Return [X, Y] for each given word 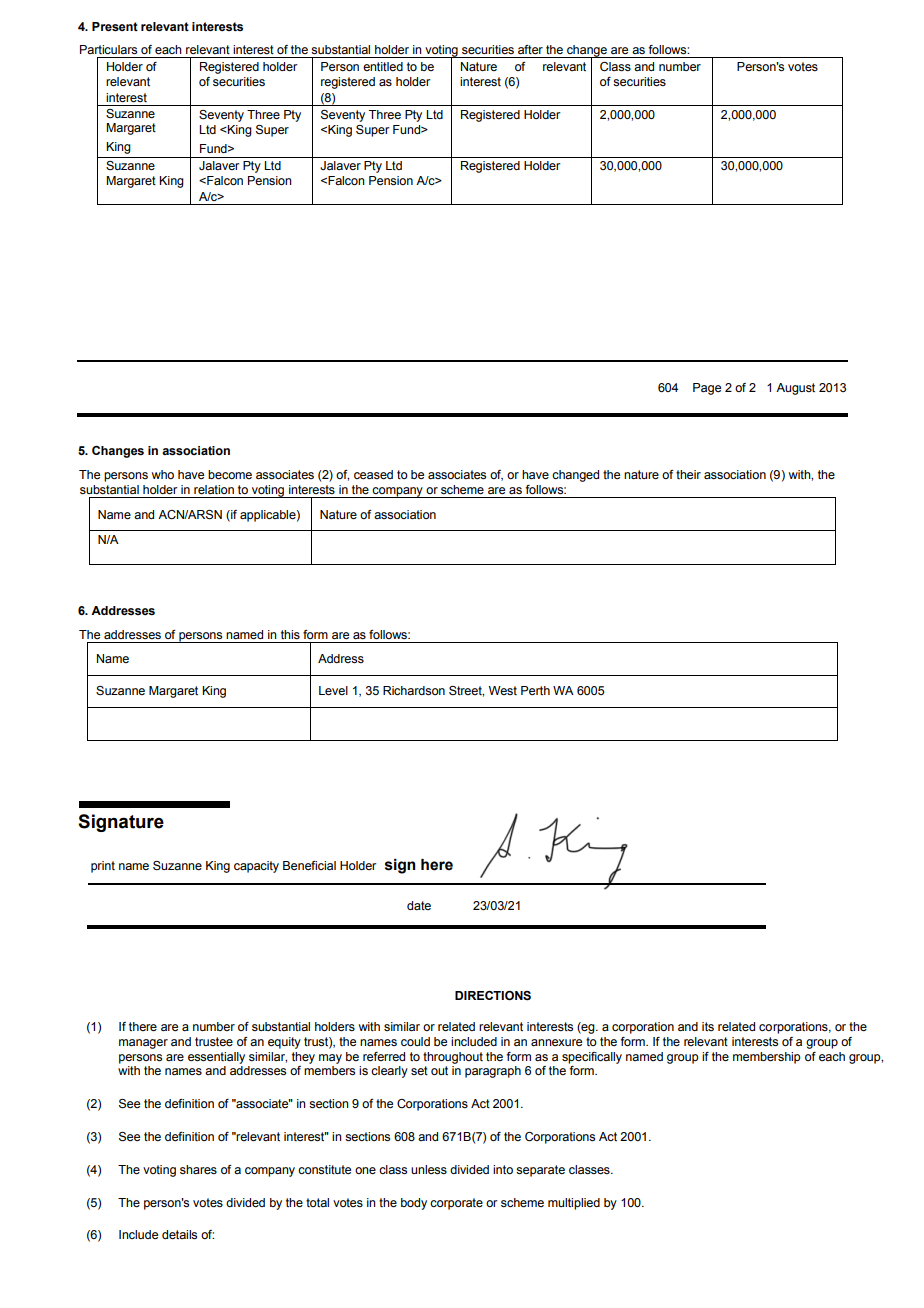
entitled [383, 66]
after [530, 49]
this [290, 634]
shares [198, 1169]
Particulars [108, 49]
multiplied [574, 1204]
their [688, 474]
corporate [456, 1204]
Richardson [414, 690]
